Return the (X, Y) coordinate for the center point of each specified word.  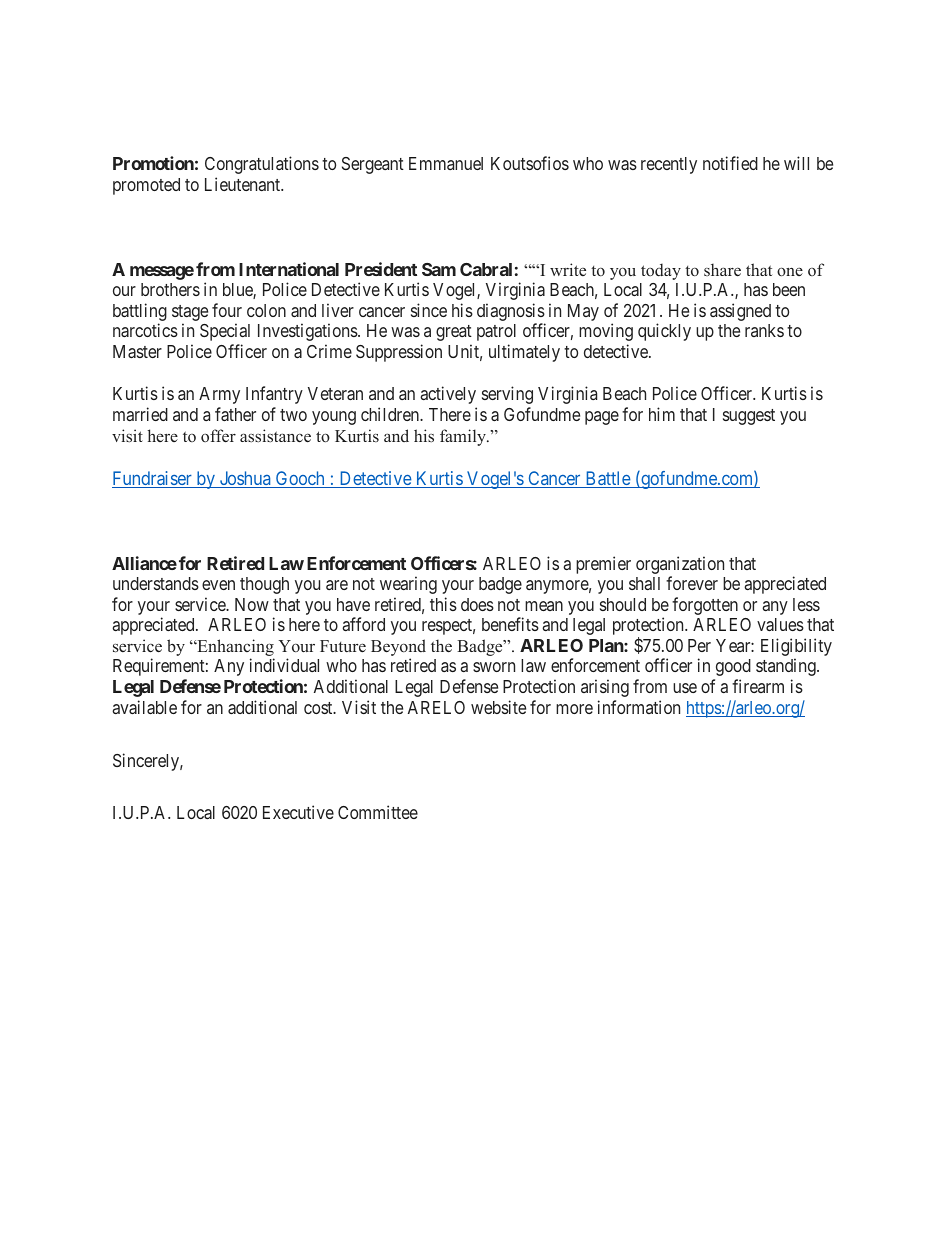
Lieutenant (244, 184)
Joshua (245, 479)
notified (730, 163)
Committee (378, 812)
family (464, 437)
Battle (607, 479)
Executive (298, 812)
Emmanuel (446, 163)
